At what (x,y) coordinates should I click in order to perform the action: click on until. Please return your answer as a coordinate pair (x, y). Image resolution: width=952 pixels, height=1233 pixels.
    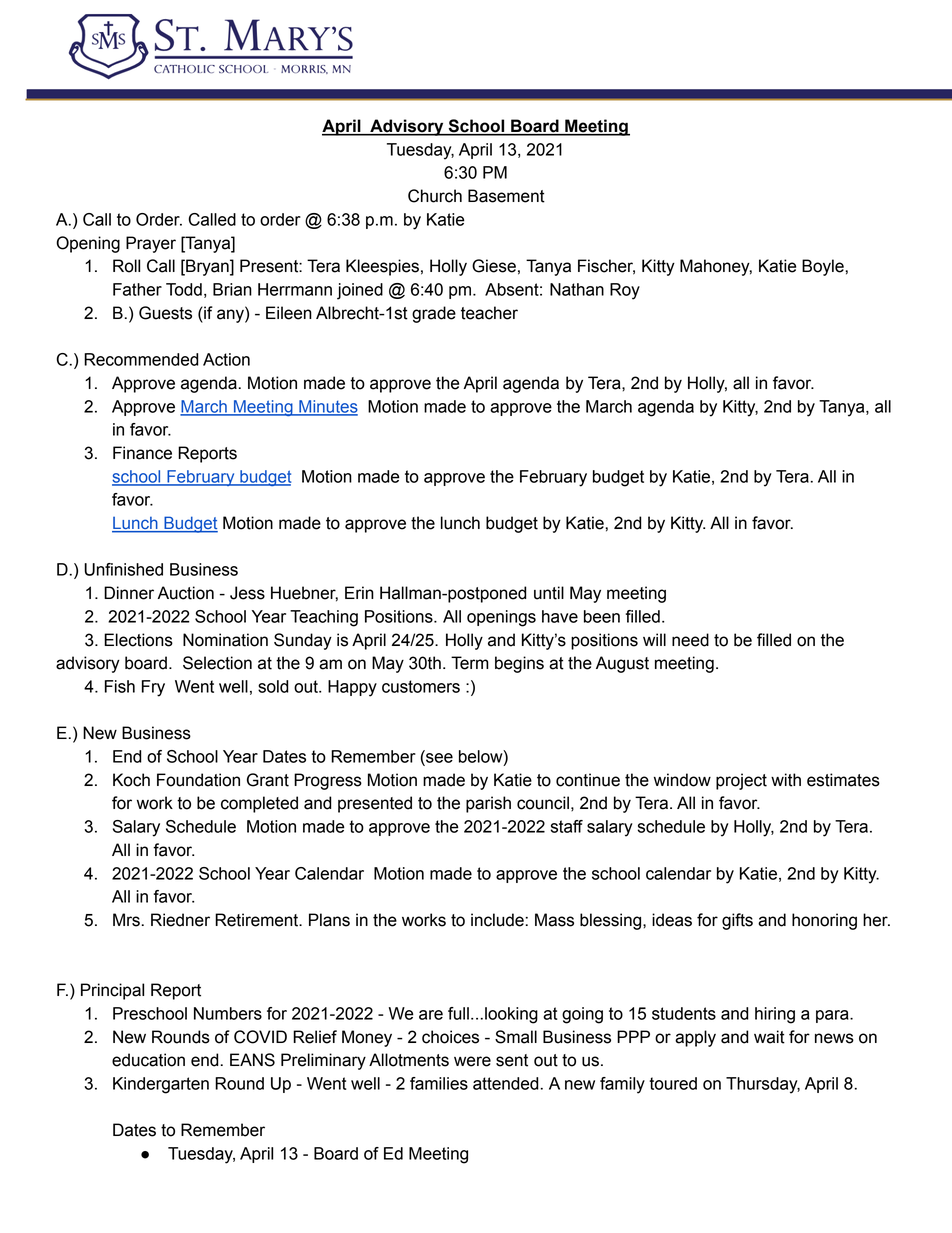
    Looking at the image, I should click on (549, 593).
